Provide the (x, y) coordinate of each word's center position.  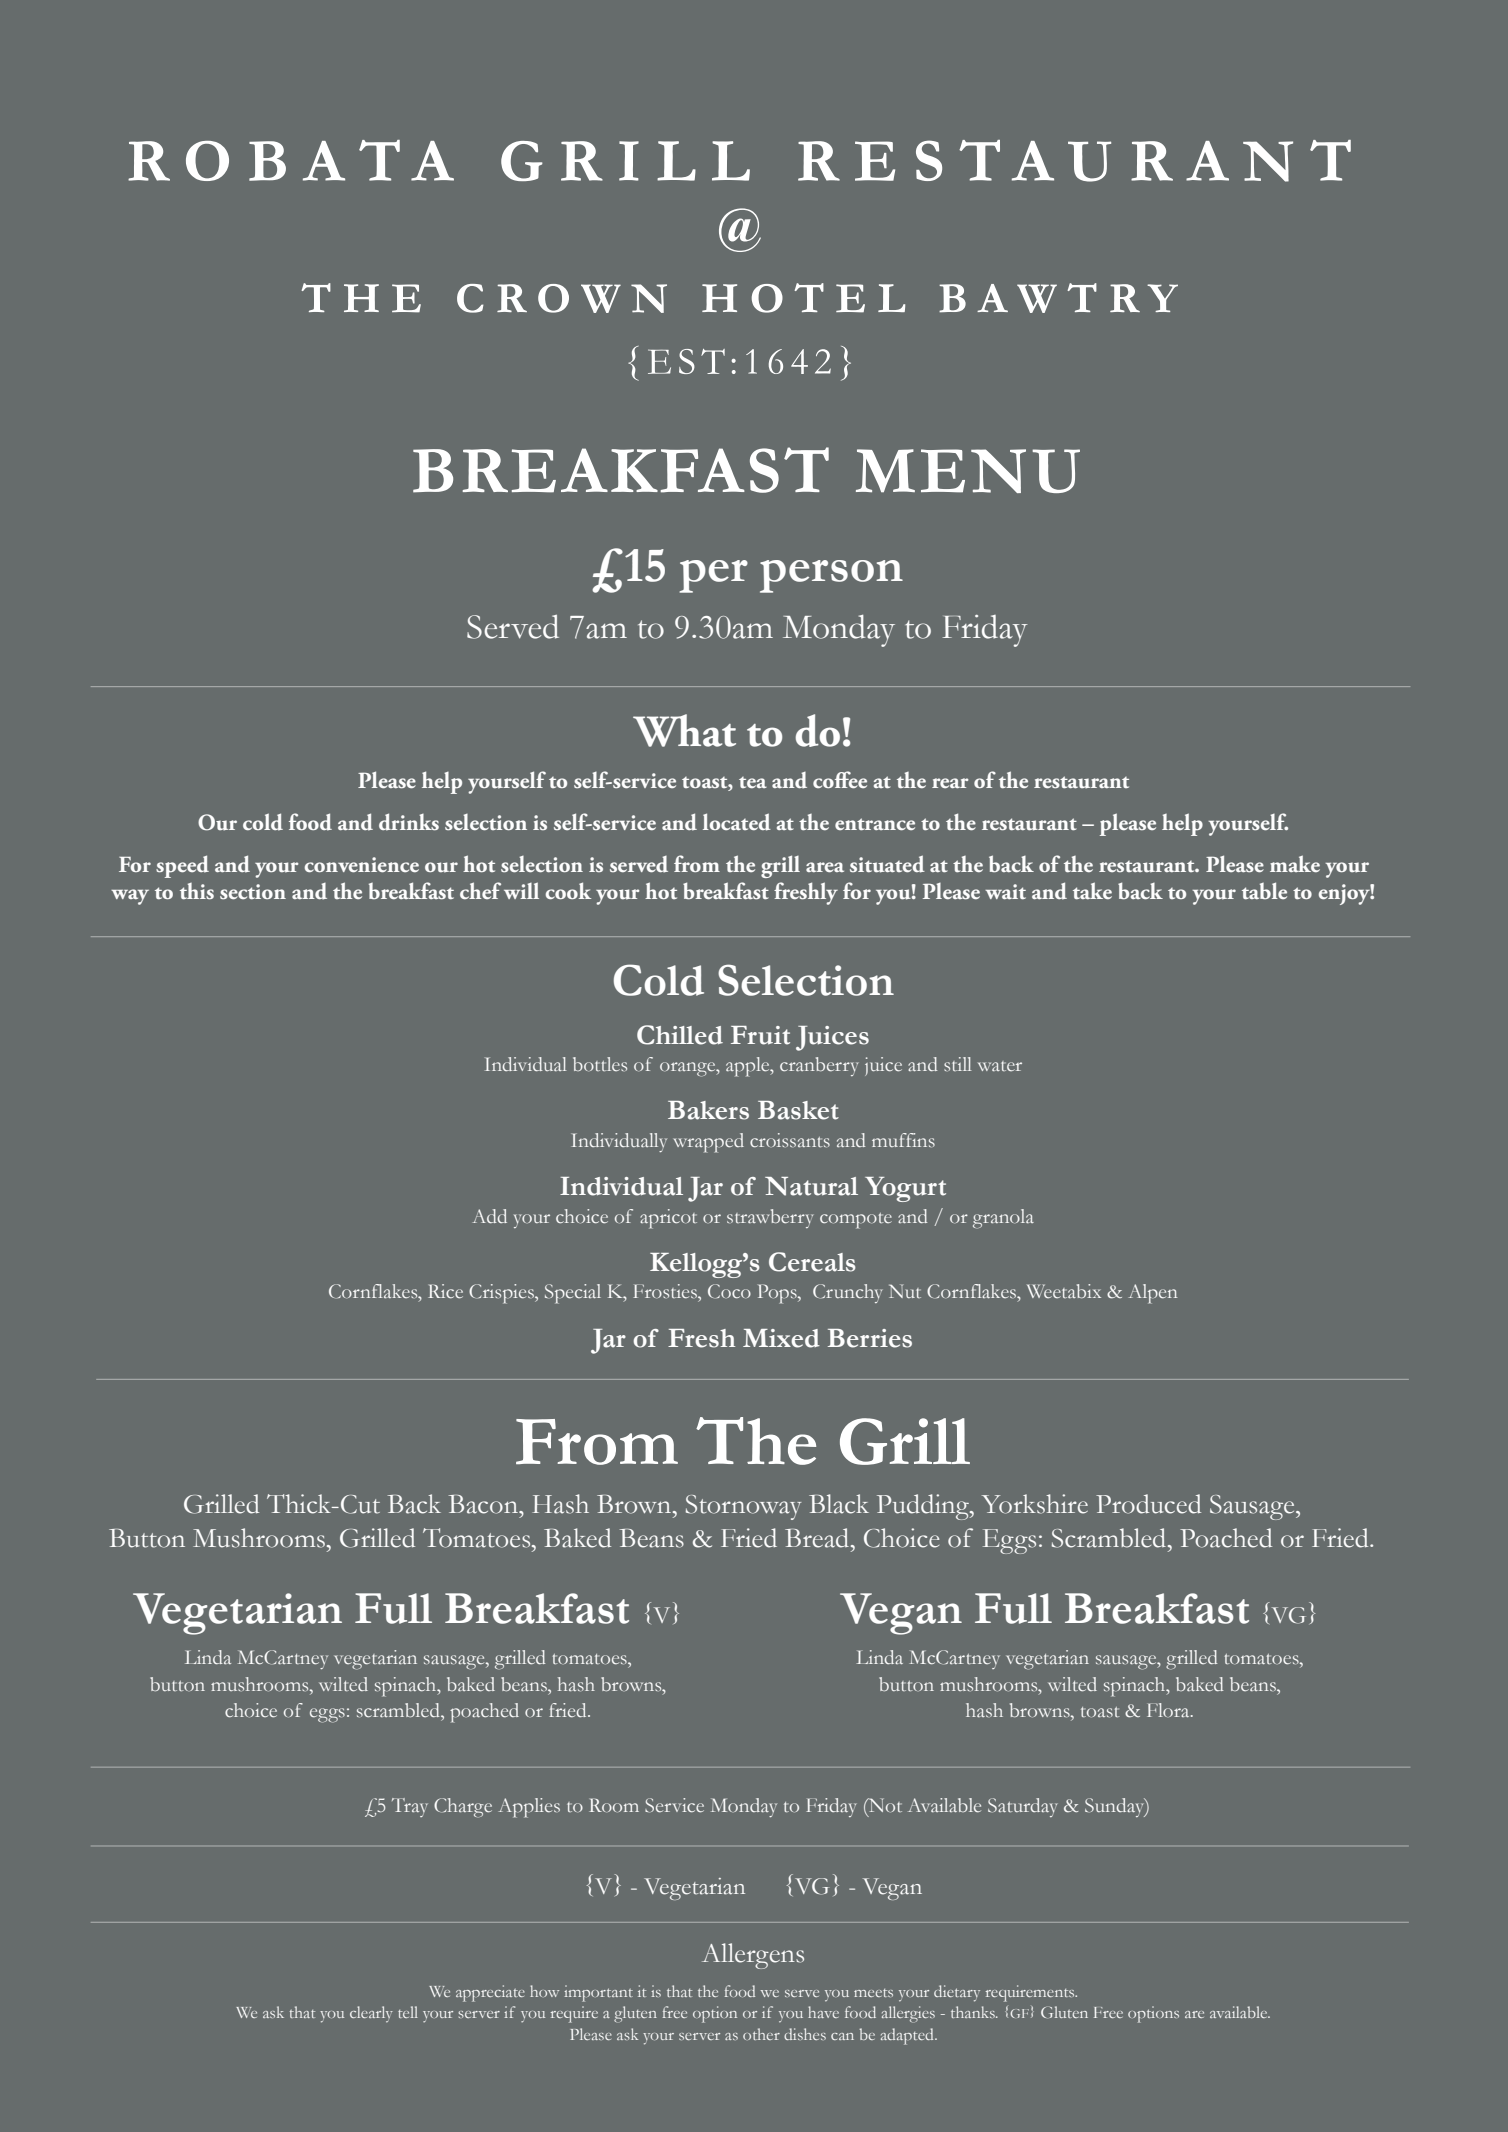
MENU (968, 471)
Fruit (760, 1035)
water (1000, 1066)
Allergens (753, 1956)
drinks (409, 822)
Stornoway (743, 1507)
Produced (1148, 1504)
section (253, 891)
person (831, 576)
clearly (371, 2014)
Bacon (484, 1504)
